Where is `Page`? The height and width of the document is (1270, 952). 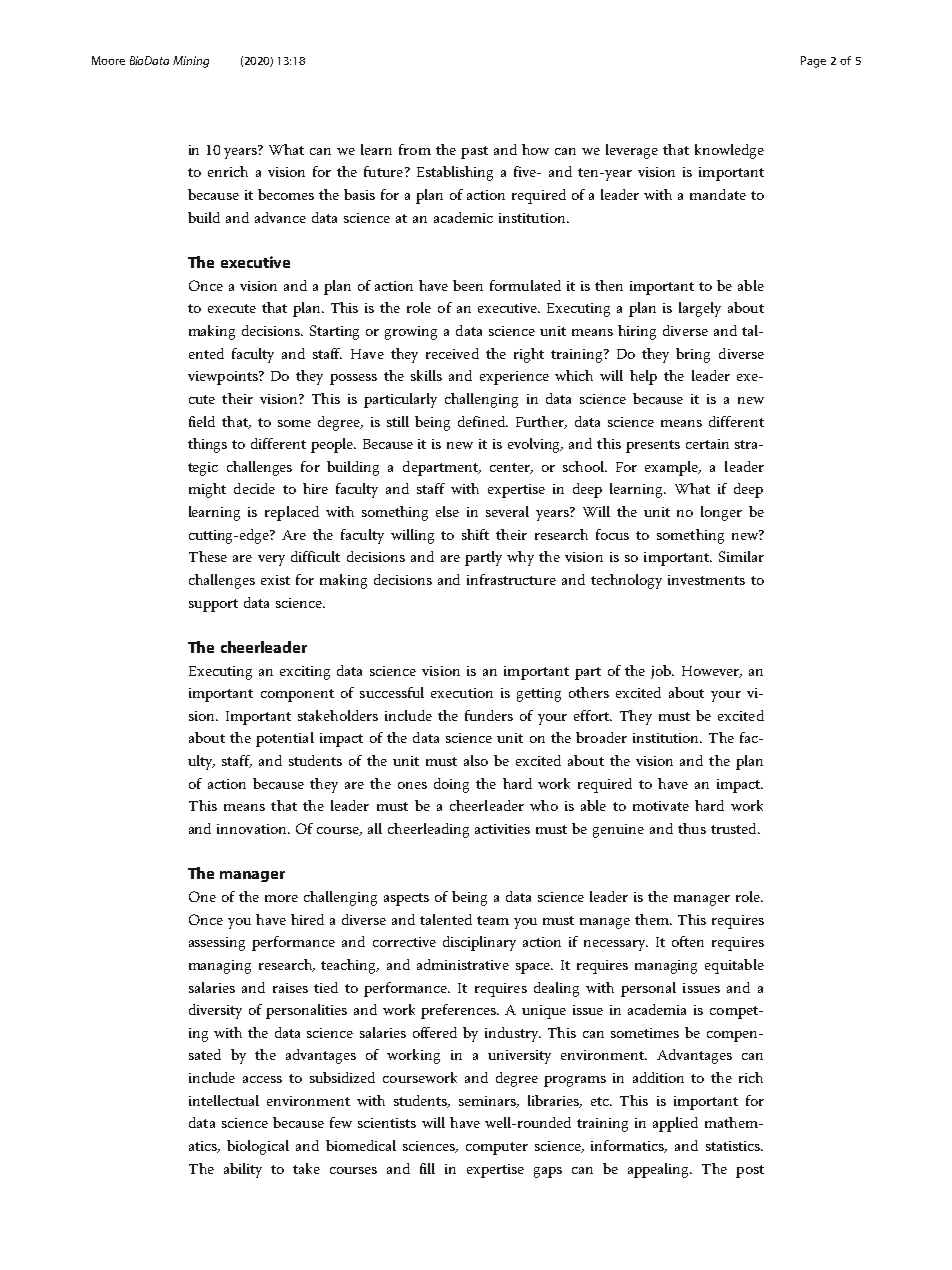
Page is located at coordinates (813, 62).
